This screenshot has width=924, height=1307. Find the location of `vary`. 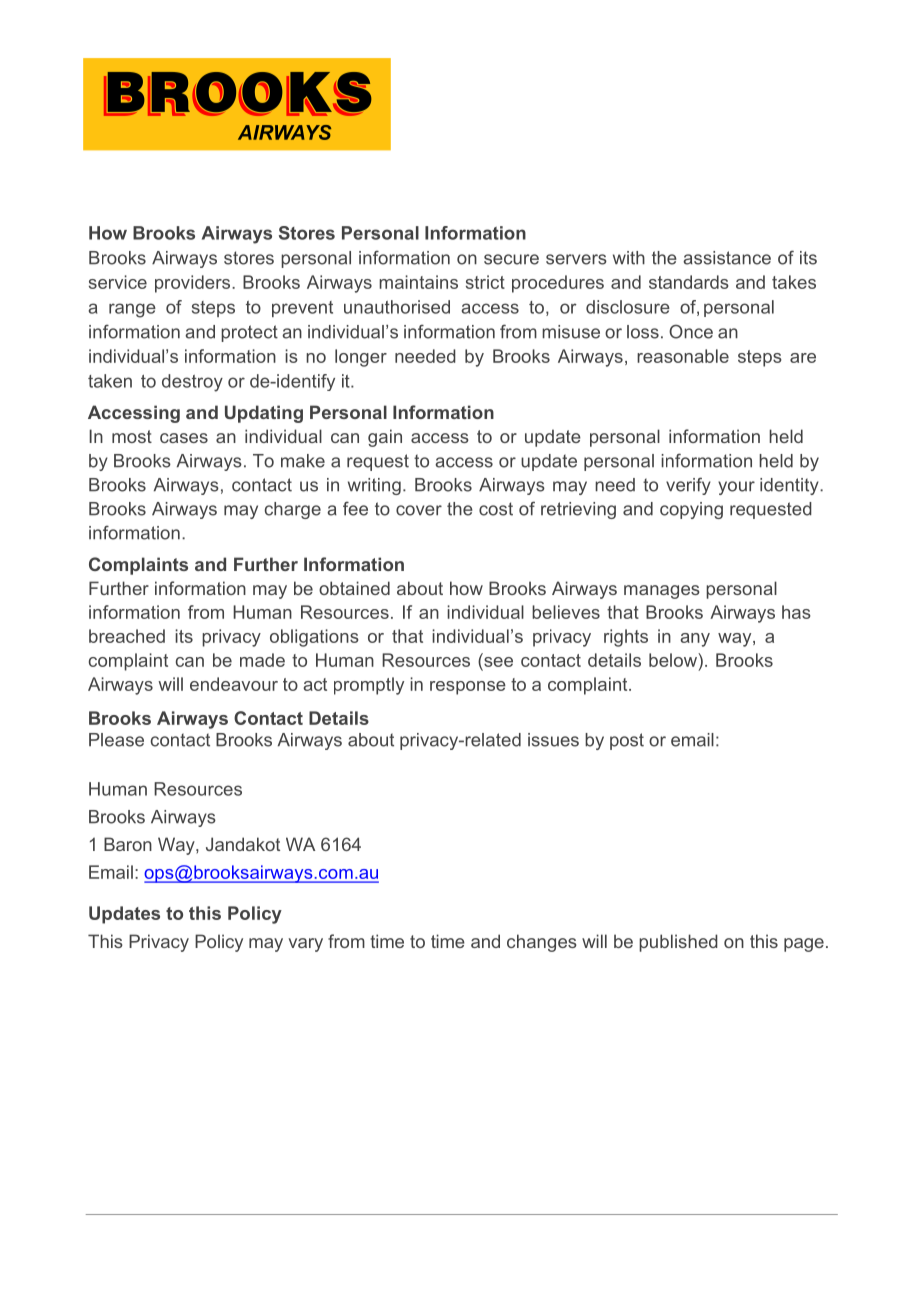

vary is located at coordinates (305, 945).
